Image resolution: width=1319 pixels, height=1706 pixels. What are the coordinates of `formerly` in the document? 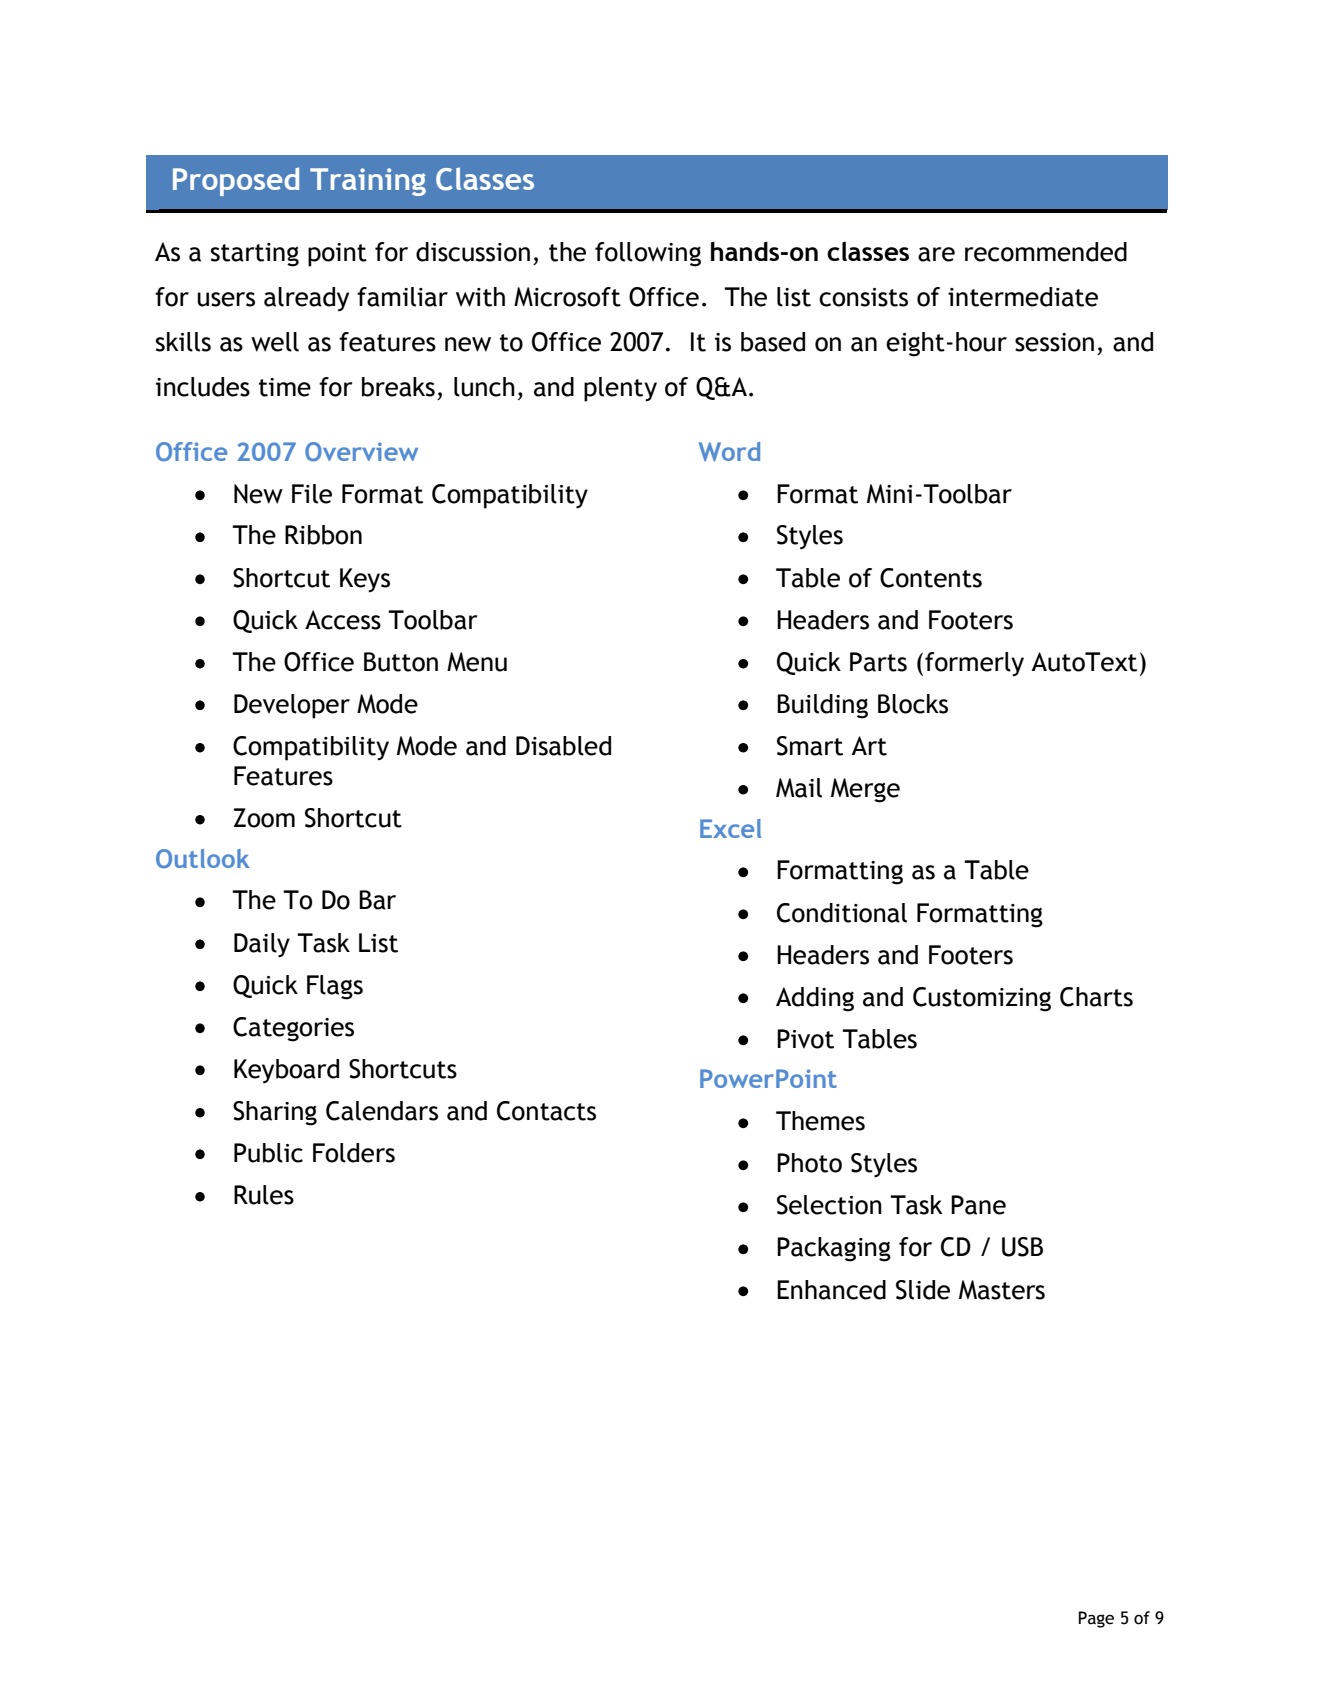 It's located at (974, 664).
